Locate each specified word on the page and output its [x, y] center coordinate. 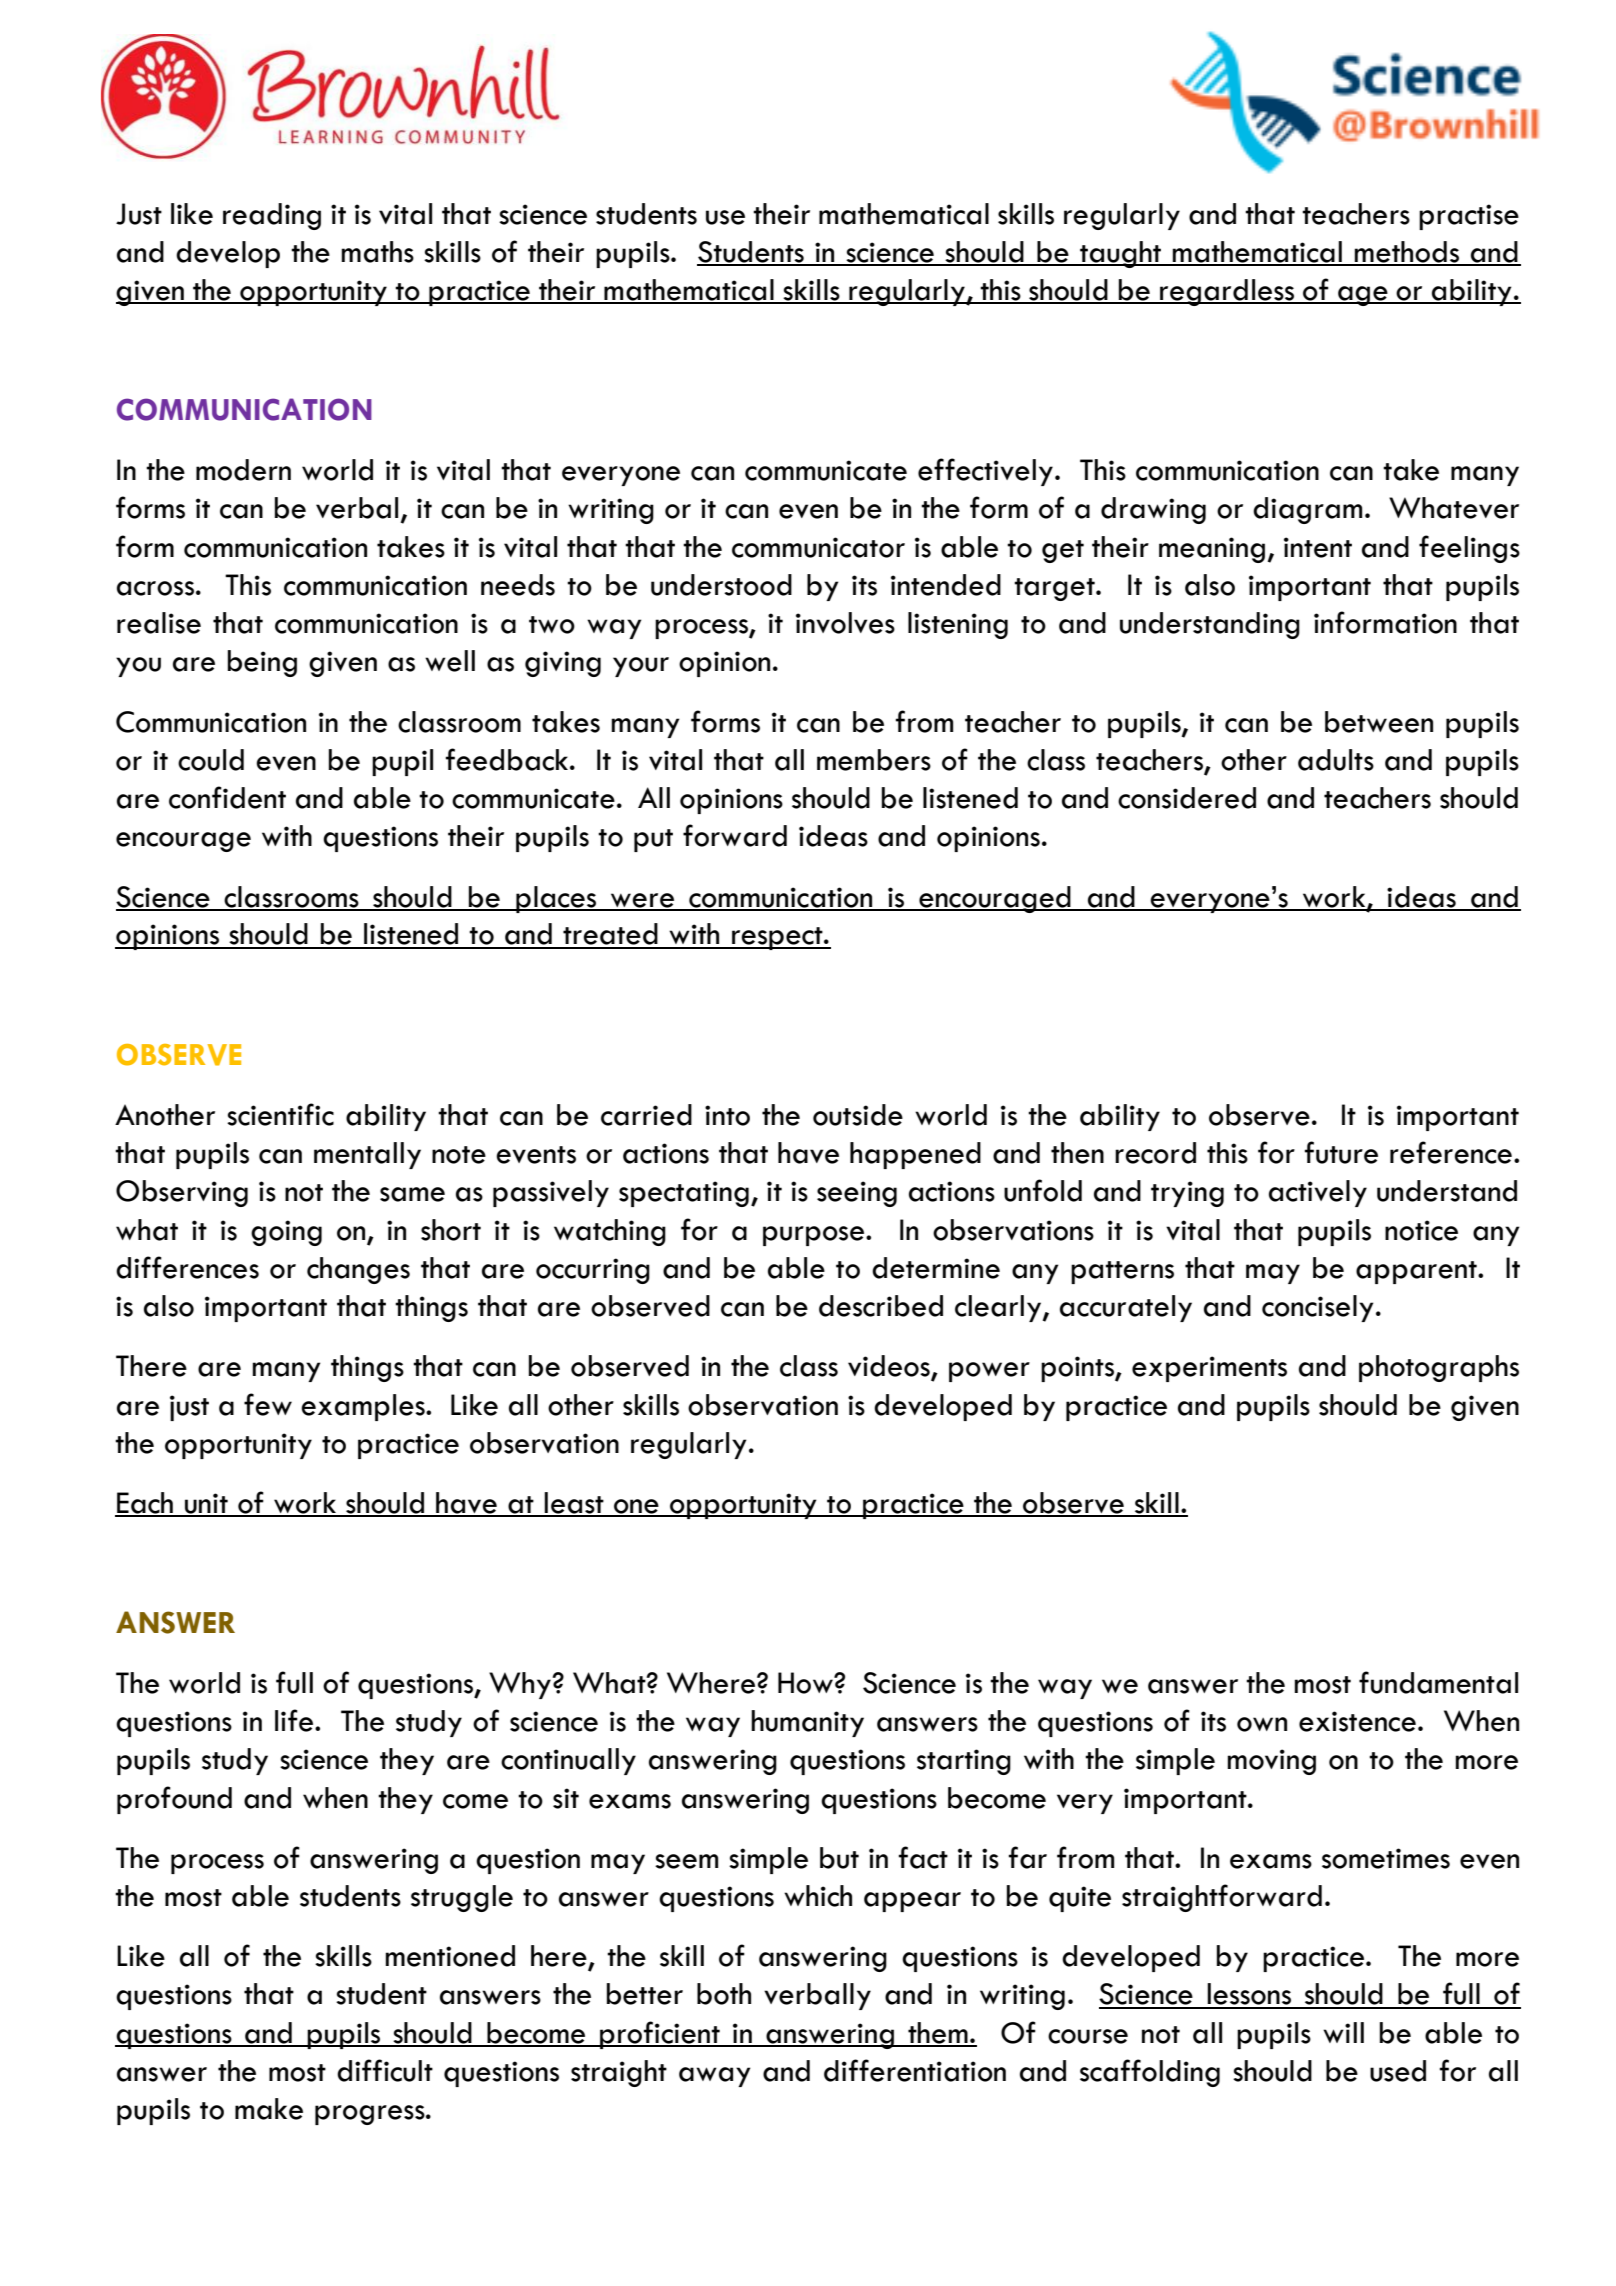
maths [377, 252]
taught [1121, 254]
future [1341, 1152]
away [714, 2077]
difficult [385, 2070]
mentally [367, 1155]
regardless [1227, 292]
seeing [857, 1194]
